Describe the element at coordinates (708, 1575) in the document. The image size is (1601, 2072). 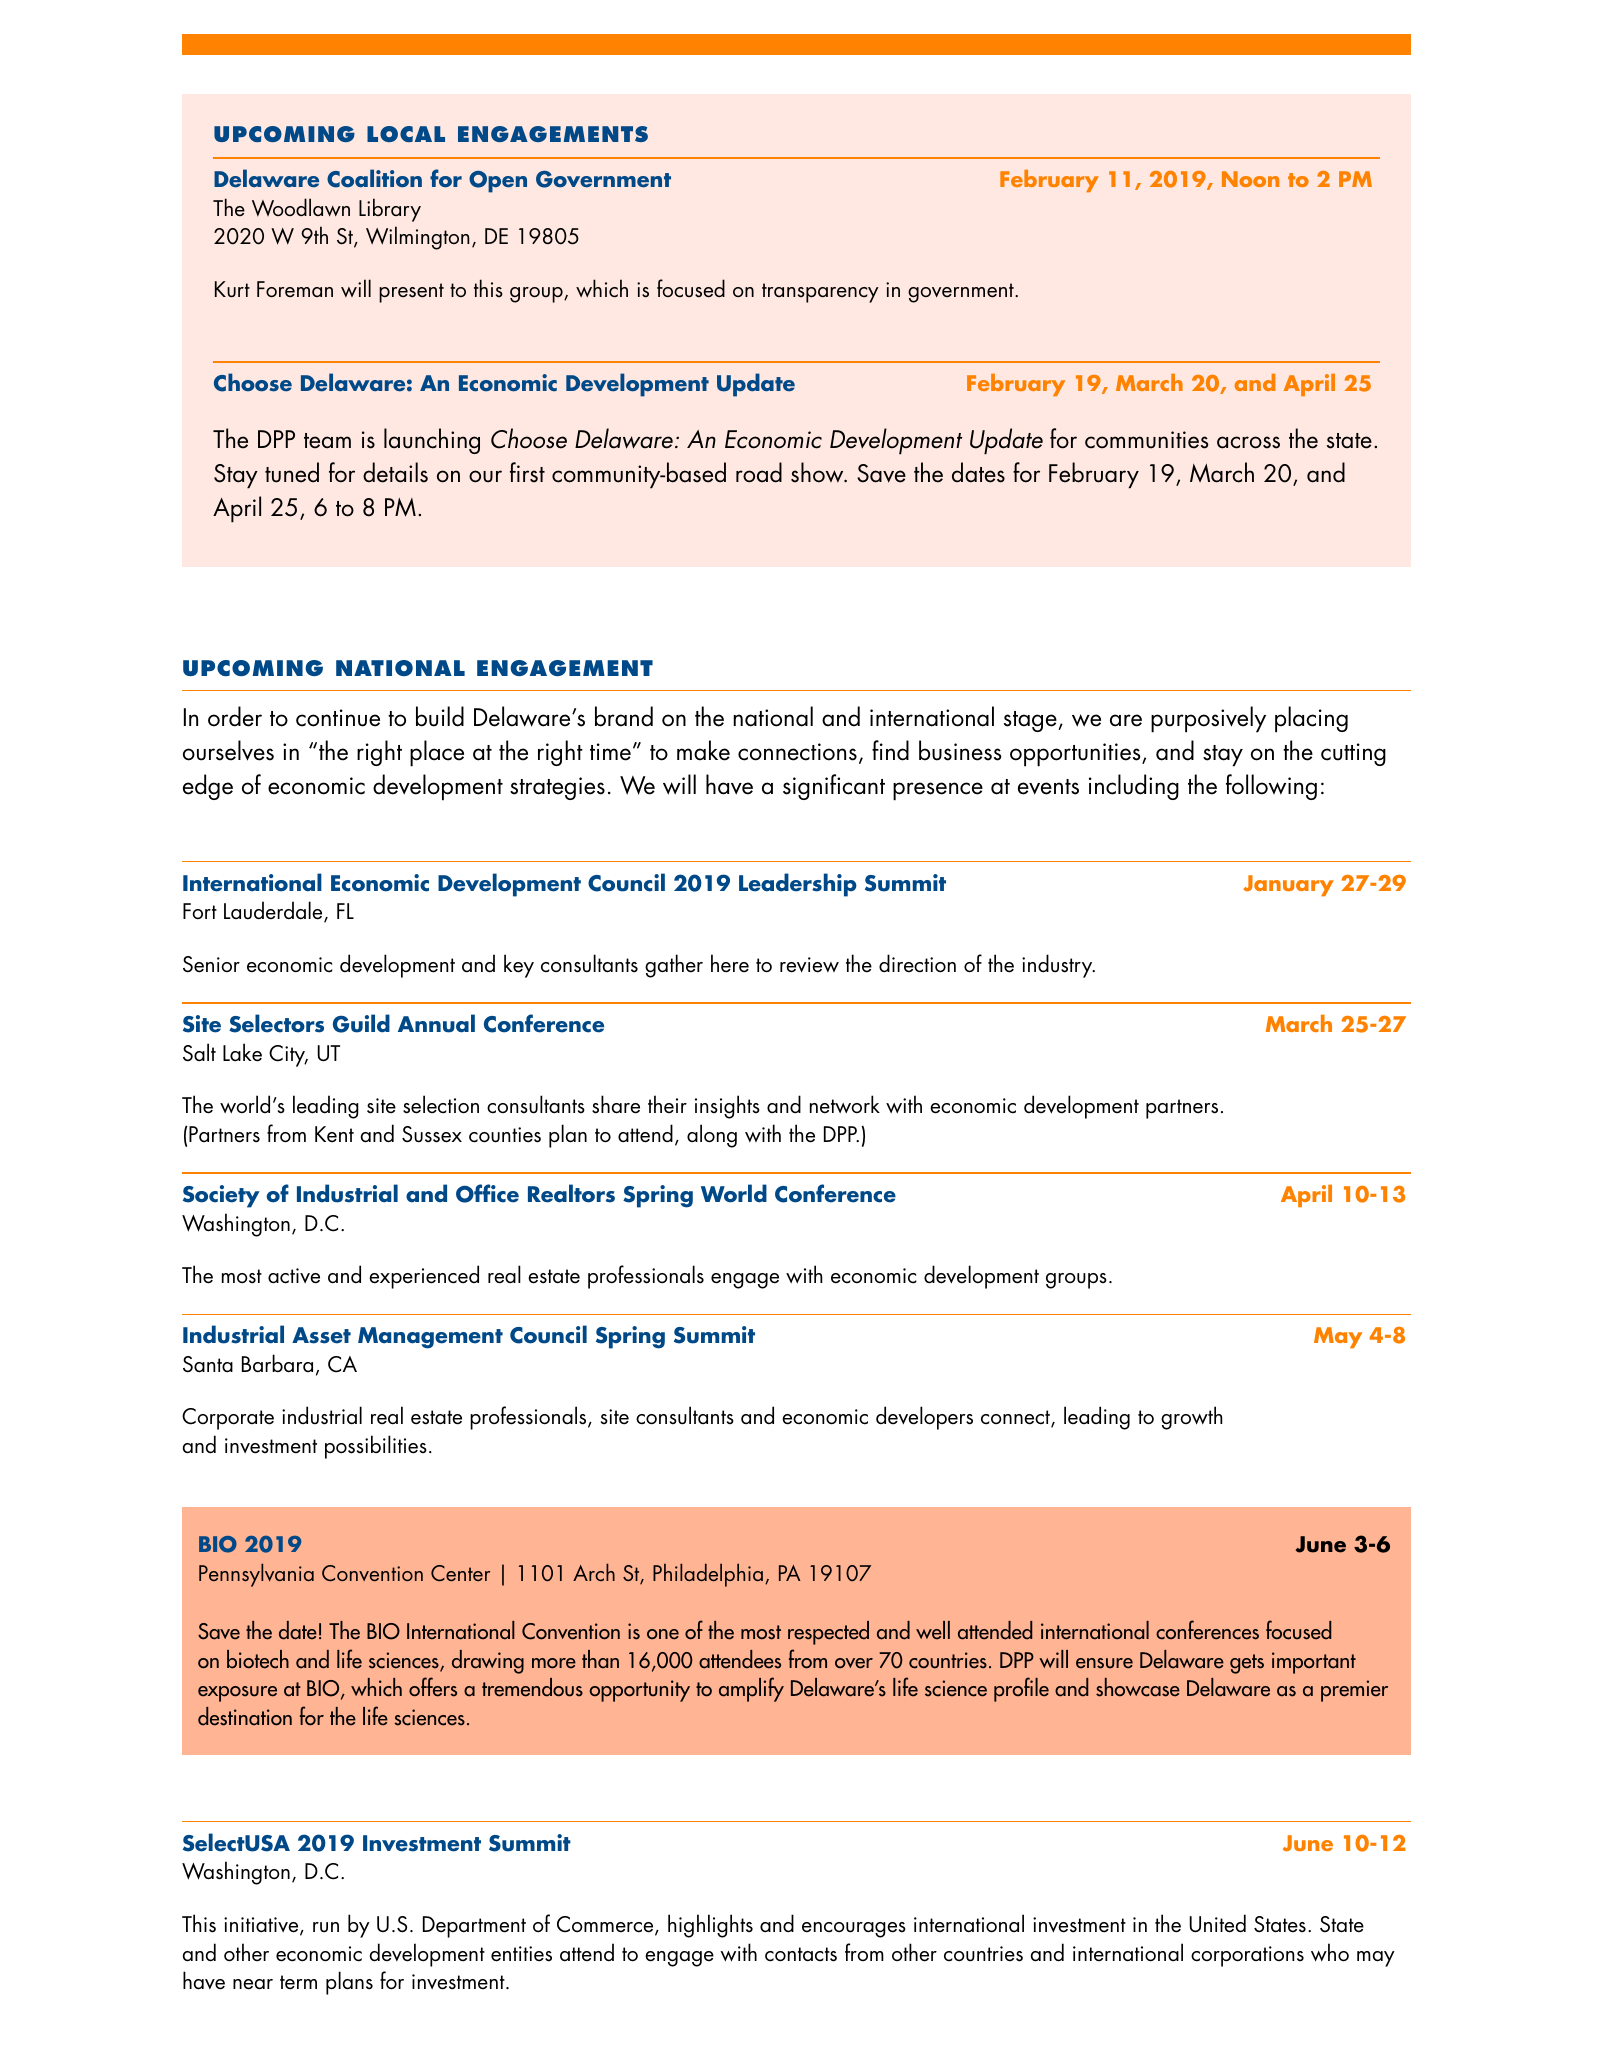
I see `Philadelphia` at that location.
